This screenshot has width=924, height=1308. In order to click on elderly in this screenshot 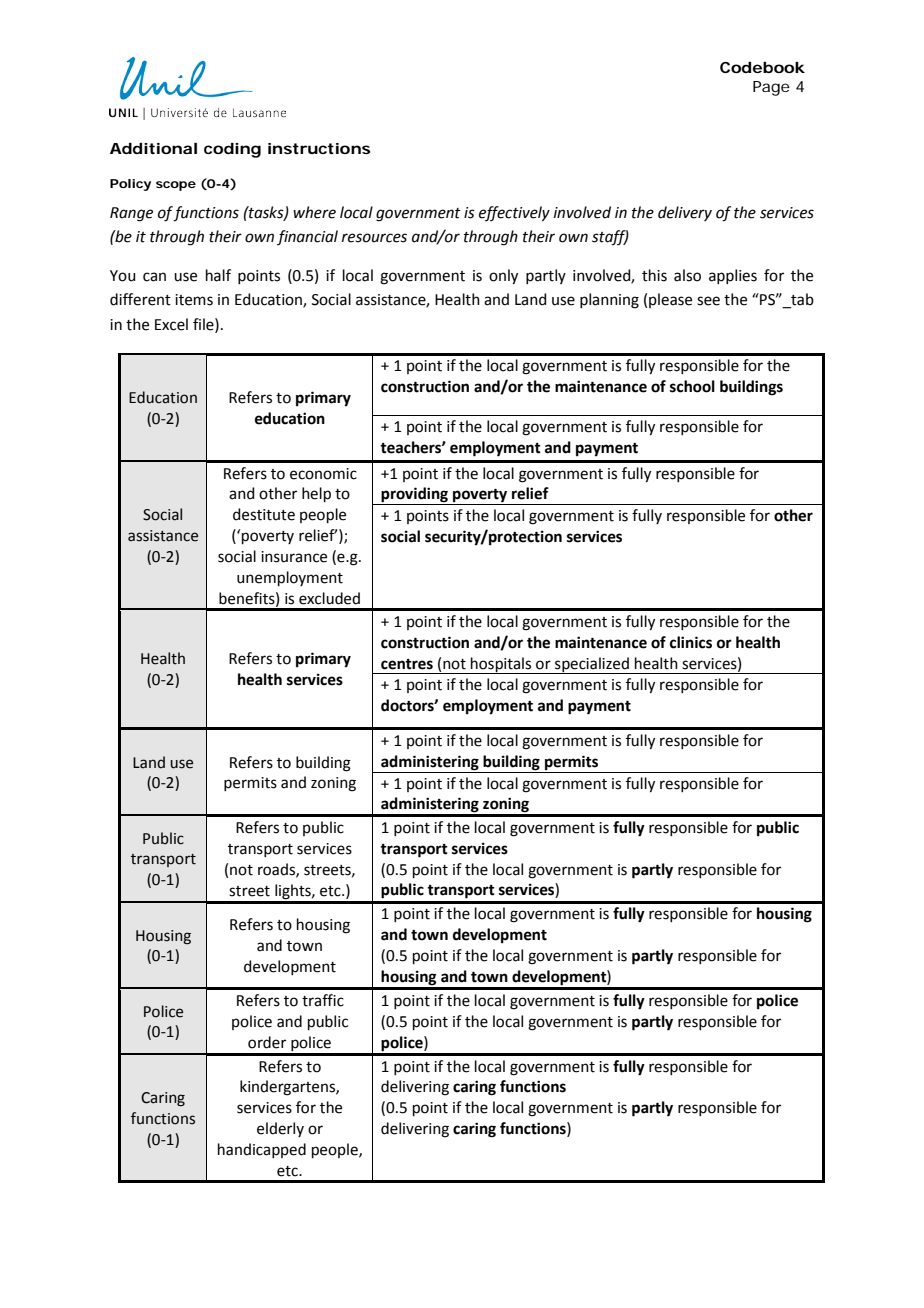, I will do `click(280, 1129)`.
